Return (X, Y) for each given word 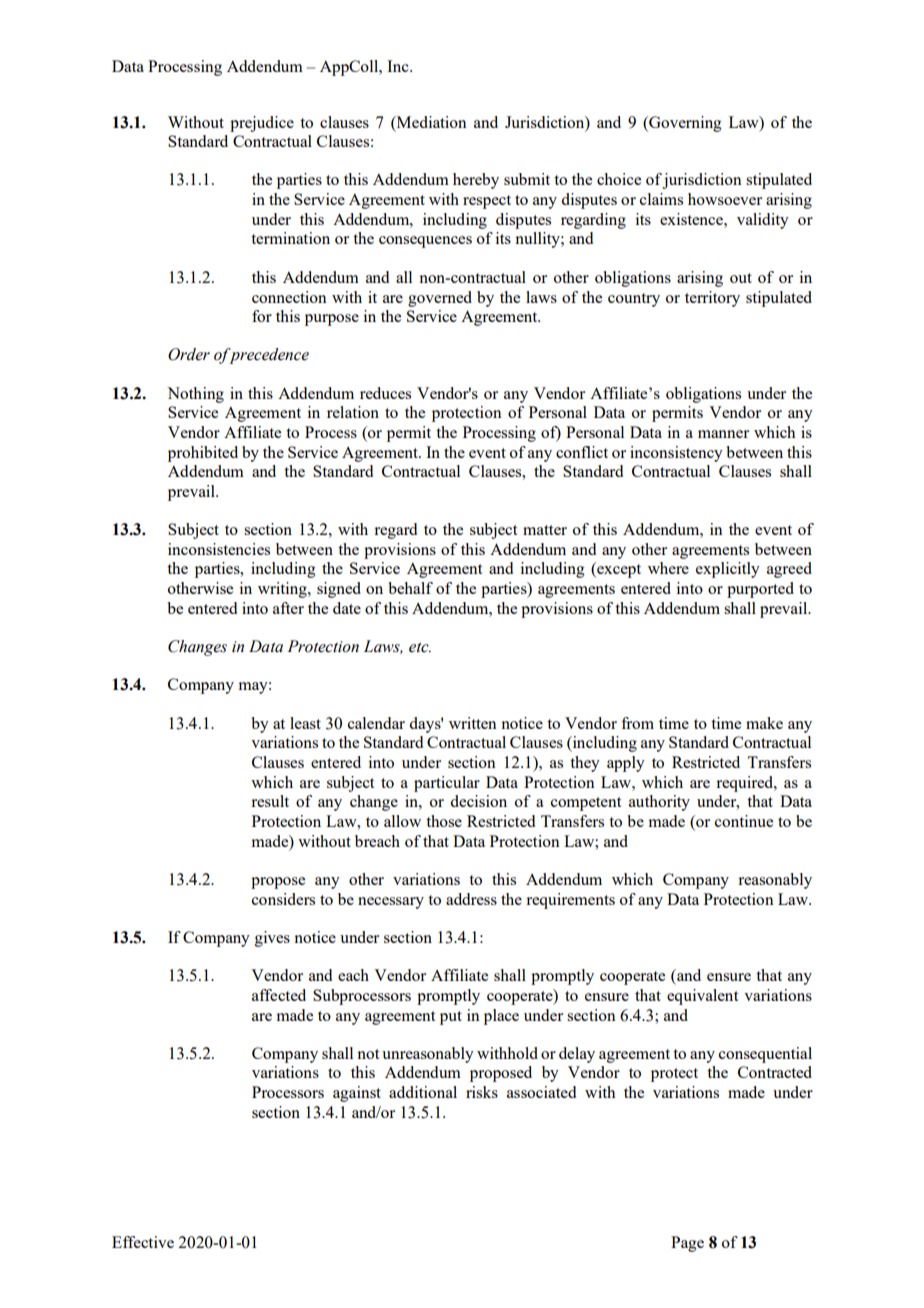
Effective (143, 1242)
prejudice (262, 124)
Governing (684, 124)
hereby (476, 181)
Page (687, 1244)
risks (482, 1092)
